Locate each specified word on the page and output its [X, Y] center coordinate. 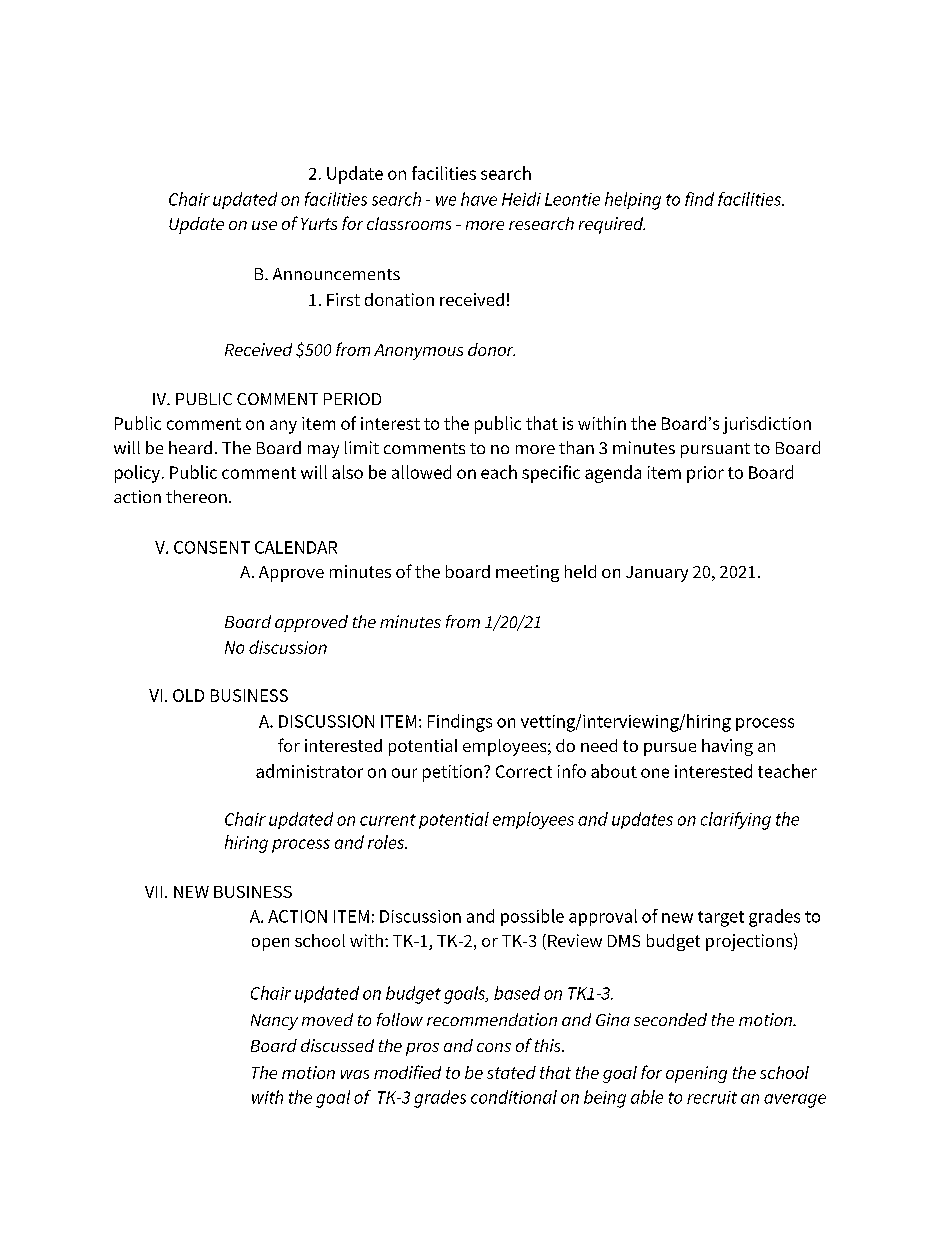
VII [153, 892]
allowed [421, 472]
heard [190, 447]
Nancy [274, 1022]
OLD [188, 695]
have [479, 199]
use [264, 225]
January [657, 574]
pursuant [715, 450]
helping [633, 201]
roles [387, 842]
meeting [527, 573]
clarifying [736, 821]
